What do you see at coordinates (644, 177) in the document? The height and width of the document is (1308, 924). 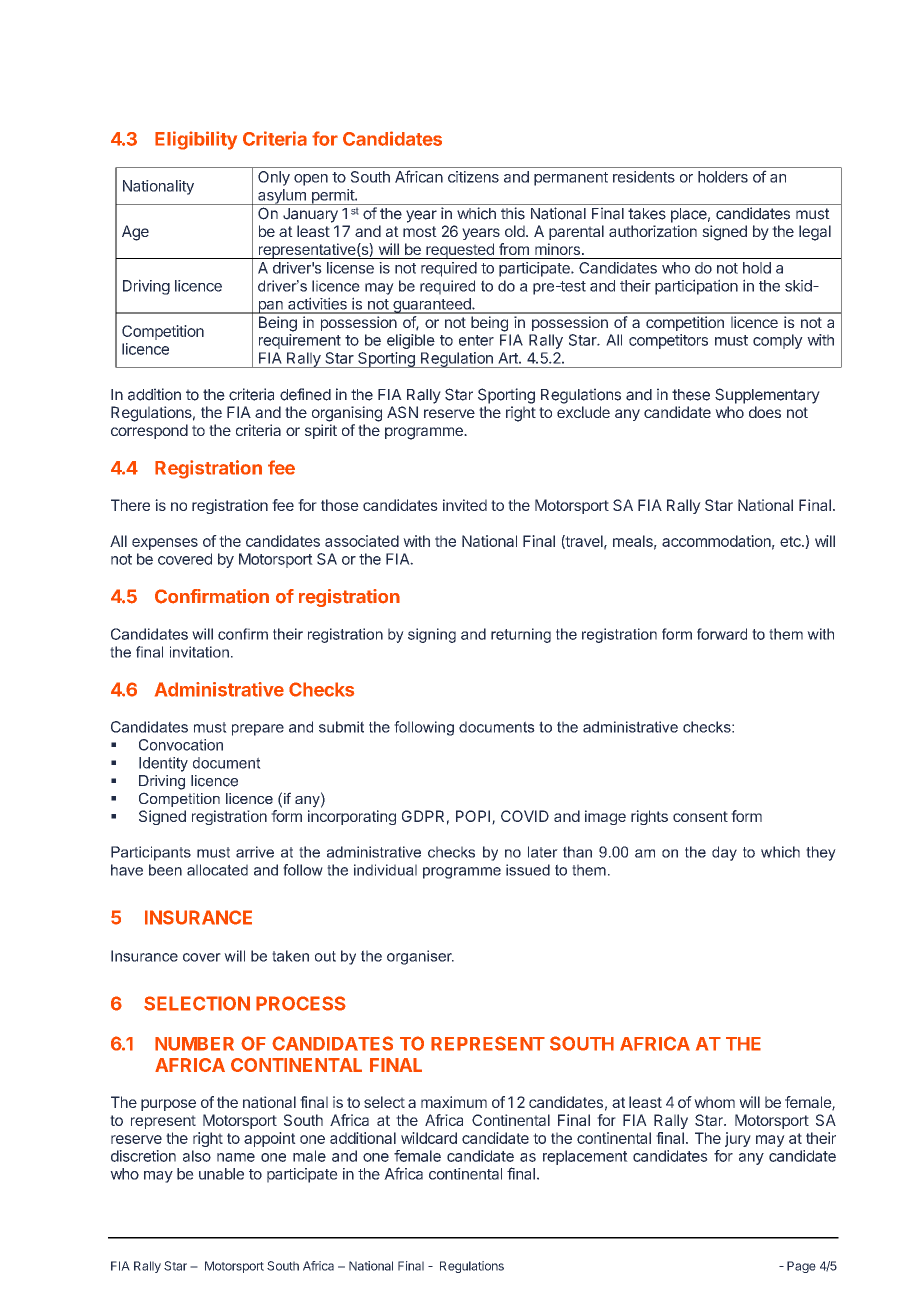 I see `residents` at bounding box center [644, 177].
